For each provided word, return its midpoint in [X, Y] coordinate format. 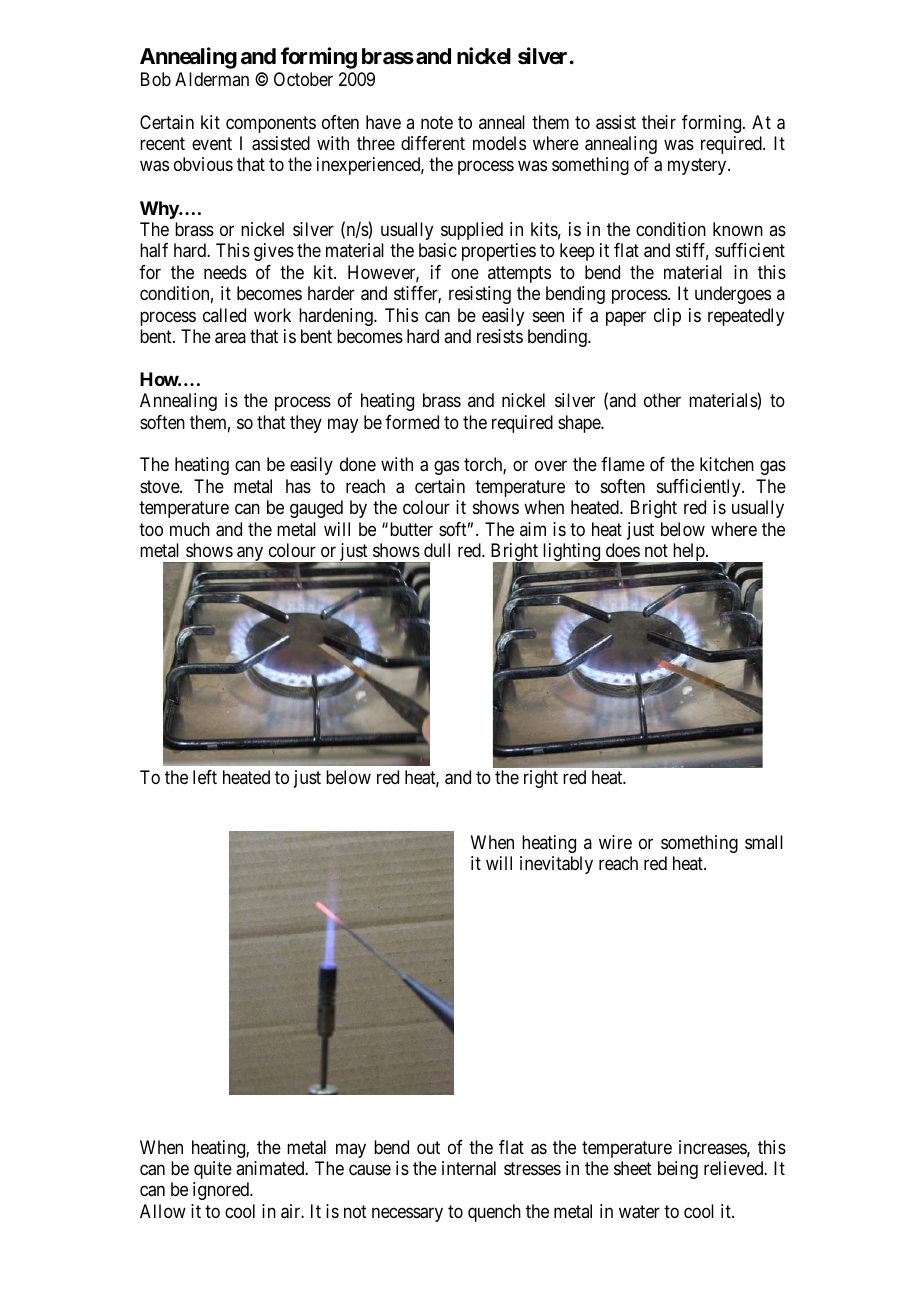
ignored [222, 1191]
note [437, 122]
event [212, 143]
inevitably [556, 865]
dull [437, 550]
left [205, 777]
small [764, 842]
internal [469, 1168]
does [623, 550]
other [662, 400]
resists [500, 336]
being [678, 1170]
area [230, 338]
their [659, 122]
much [190, 529]
